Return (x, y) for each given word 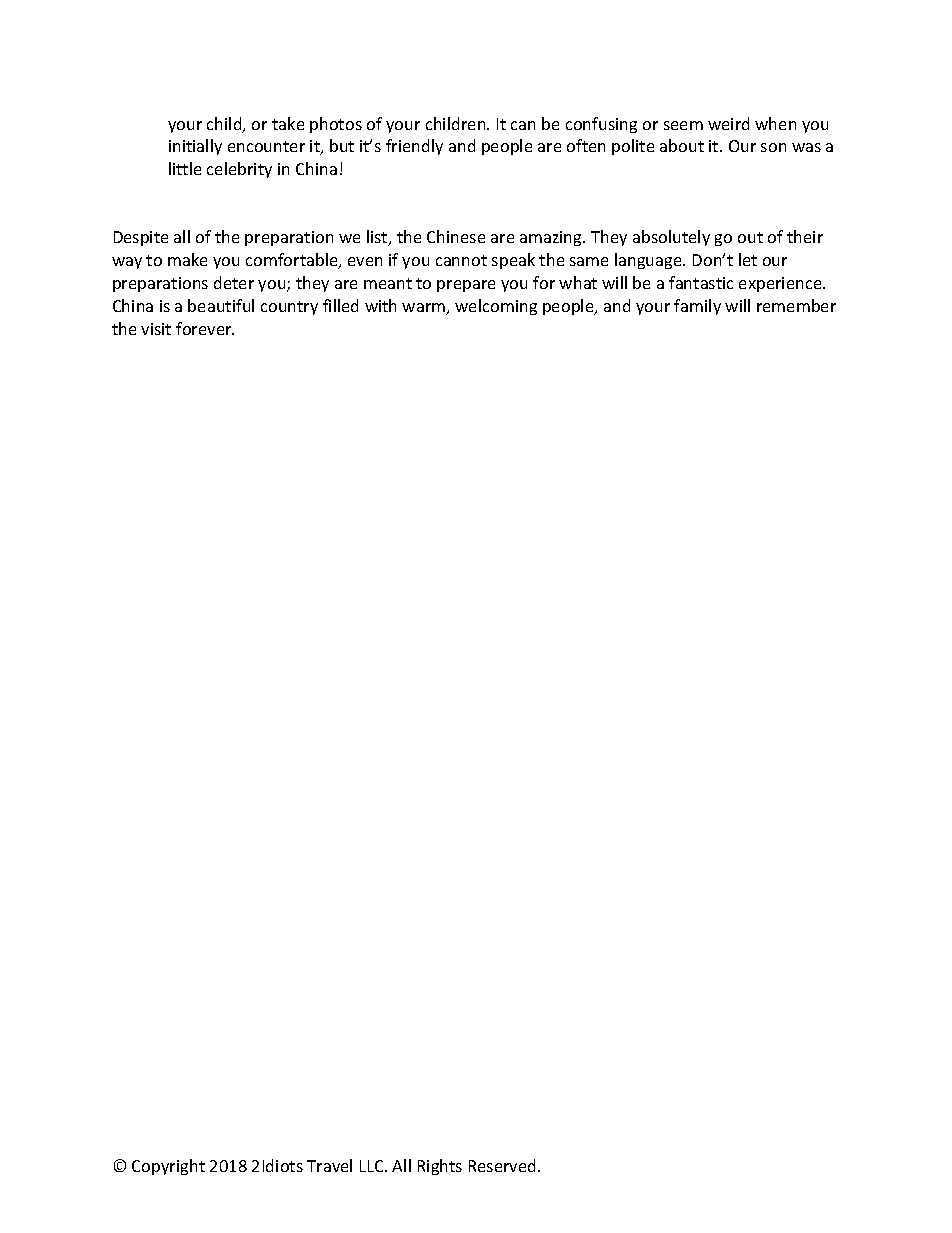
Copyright (168, 1167)
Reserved (502, 1165)
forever (205, 328)
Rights (440, 1167)
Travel (329, 1165)
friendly (414, 147)
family (697, 307)
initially (195, 147)
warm (425, 309)
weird (728, 123)
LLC (373, 1166)
